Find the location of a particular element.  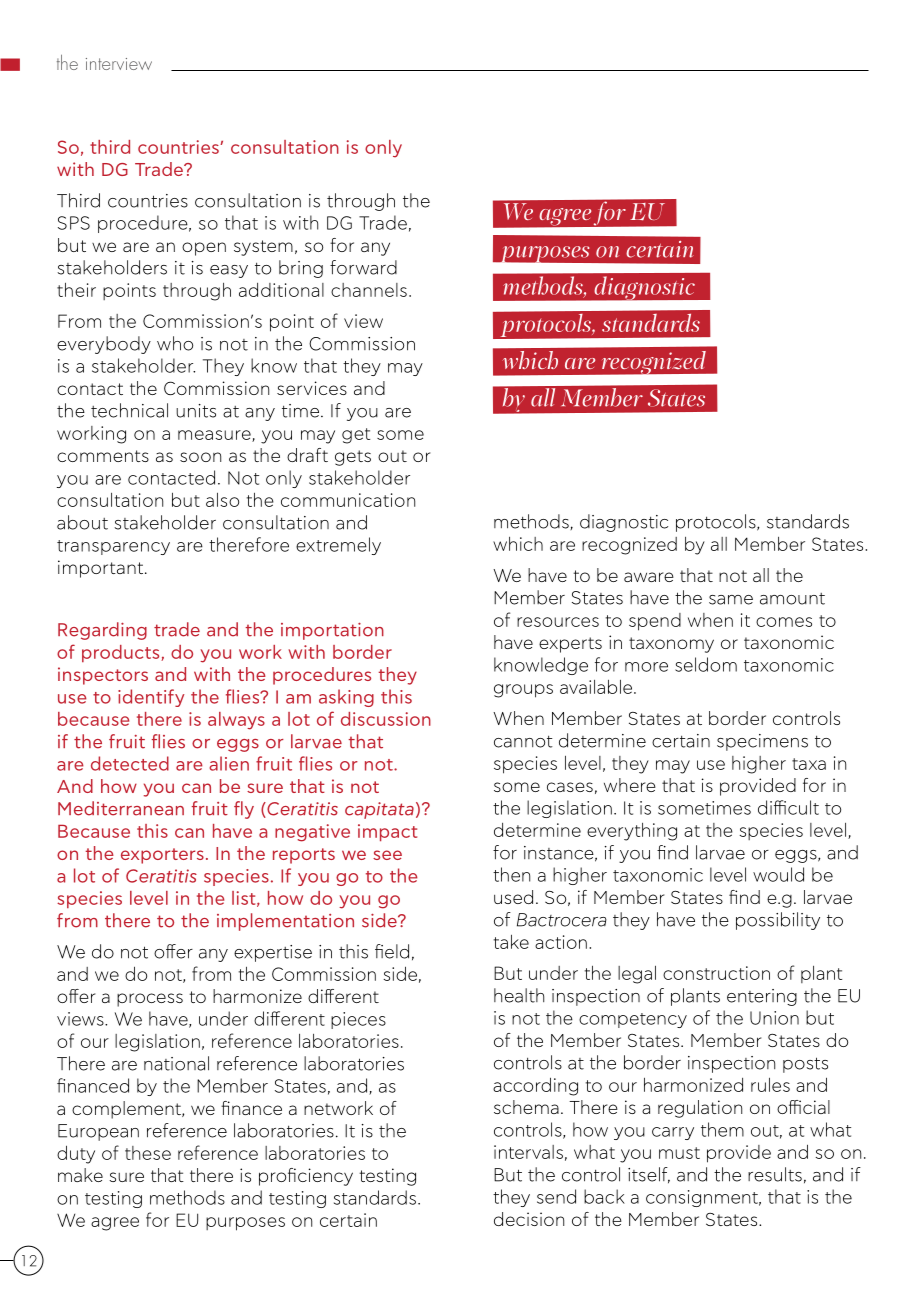

these is located at coordinates (148, 1153).
